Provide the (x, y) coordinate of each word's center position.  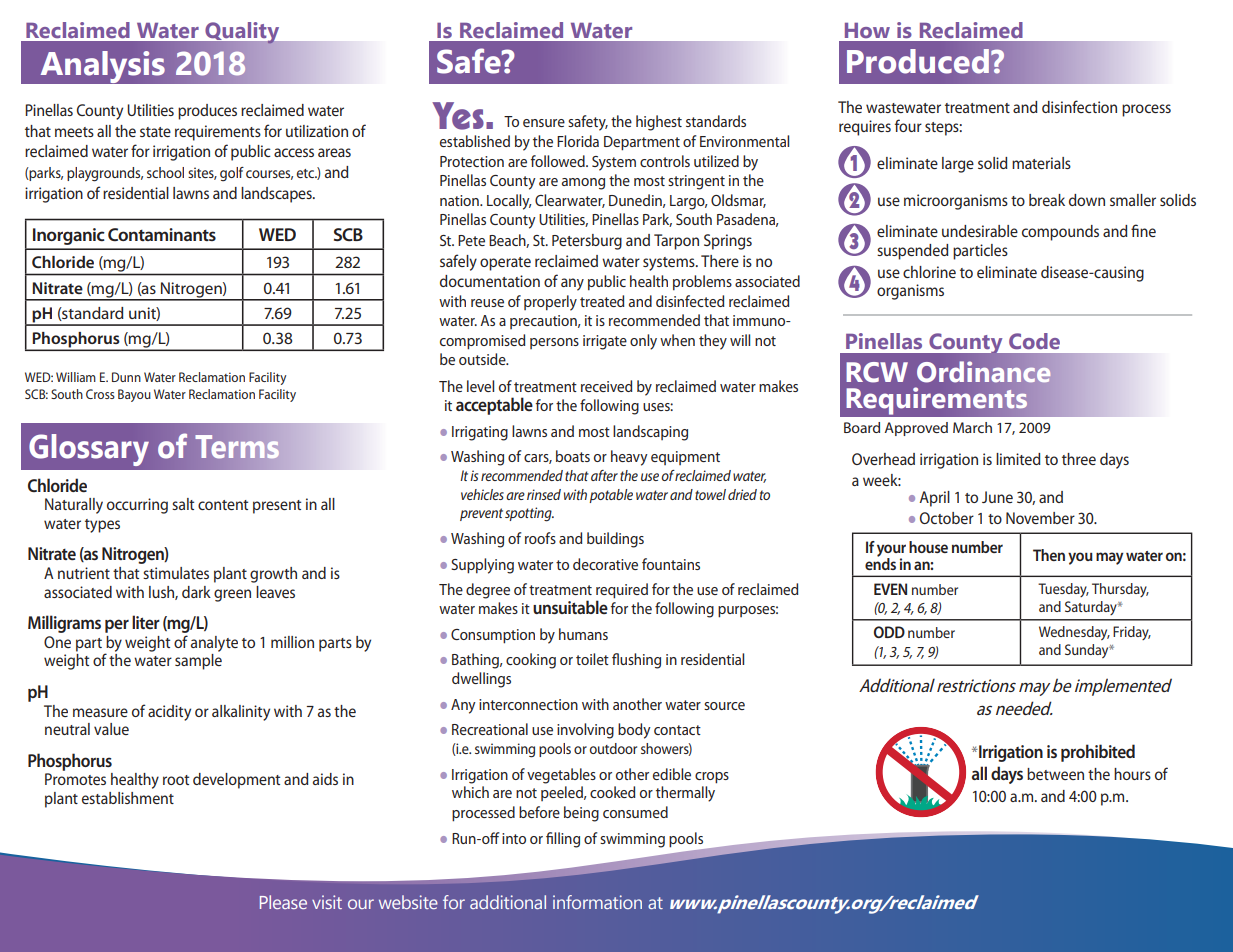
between (1055, 774)
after (604, 475)
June (997, 497)
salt (183, 504)
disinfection (1079, 106)
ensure (544, 123)
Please (283, 902)
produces (207, 112)
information (597, 902)
